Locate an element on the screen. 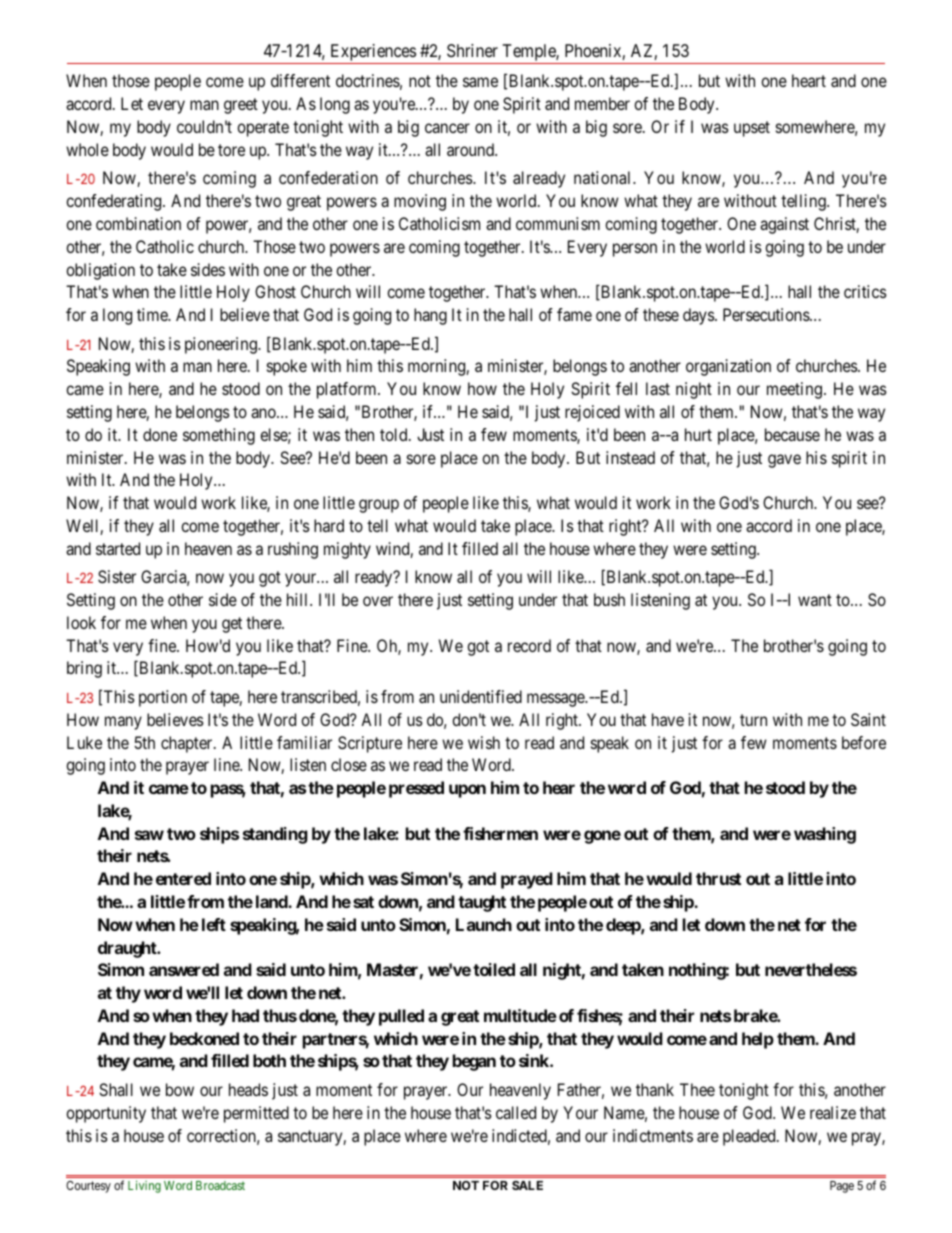 The width and height of the screenshot is (952, 1233). record is located at coordinates (529, 645).
